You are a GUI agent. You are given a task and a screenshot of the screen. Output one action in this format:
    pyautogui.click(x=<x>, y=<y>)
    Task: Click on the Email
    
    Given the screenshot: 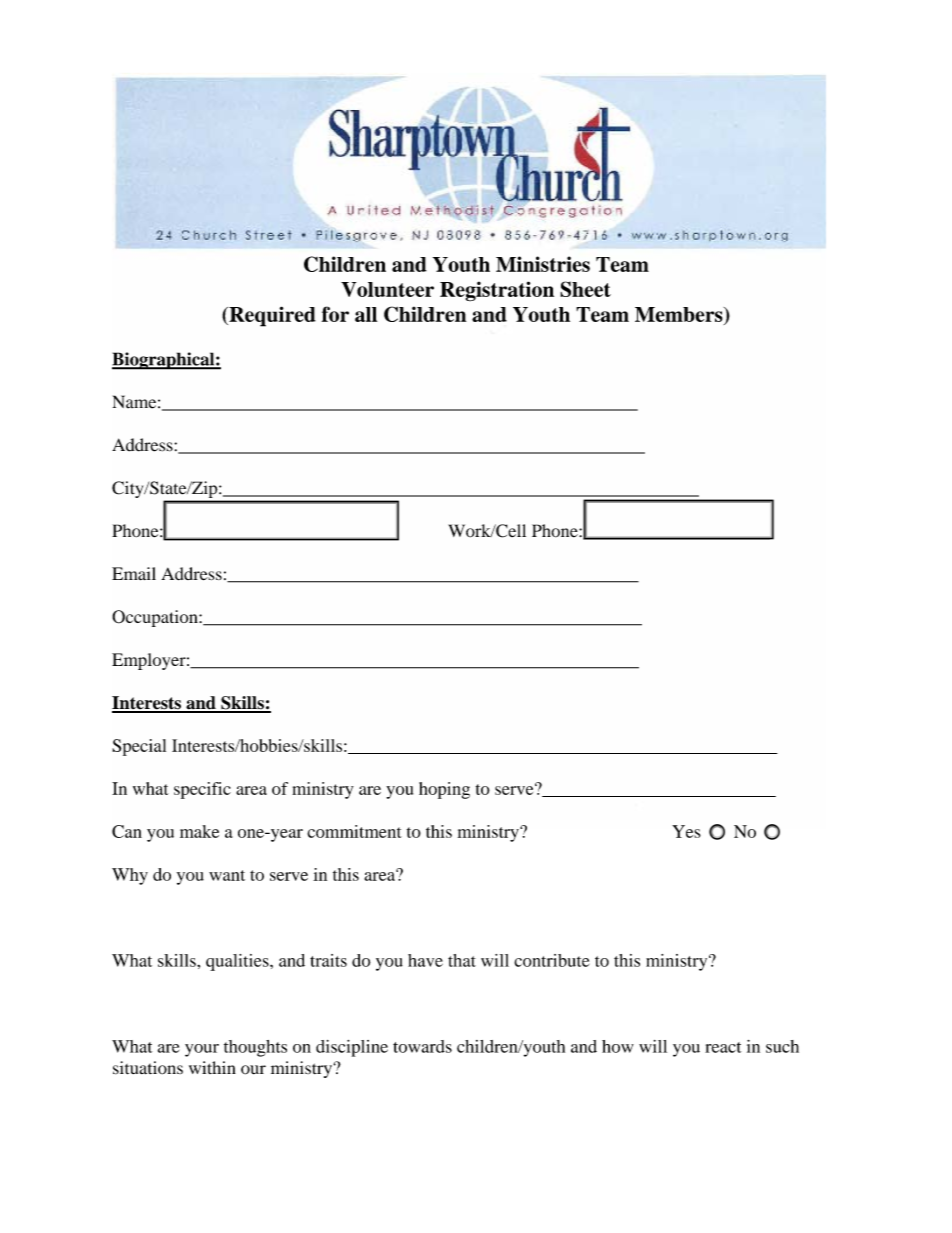 What is the action you would take?
    pyautogui.click(x=134, y=574)
